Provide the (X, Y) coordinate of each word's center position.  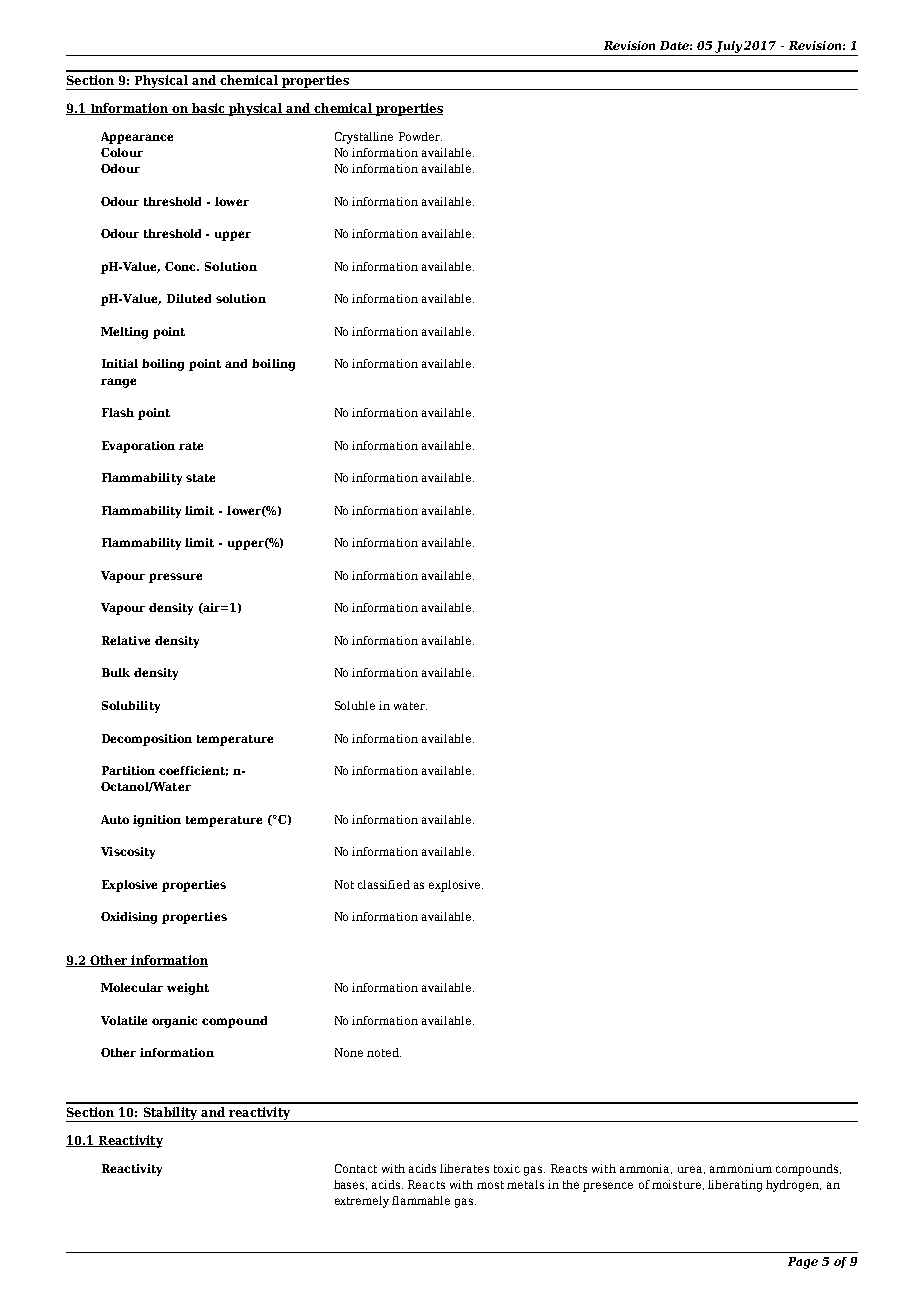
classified (384, 884)
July (728, 47)
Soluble (355, 705)
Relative (126, 640)
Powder (420, 136)
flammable (421, 1200)
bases (350, 1185)
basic (208, 109)
